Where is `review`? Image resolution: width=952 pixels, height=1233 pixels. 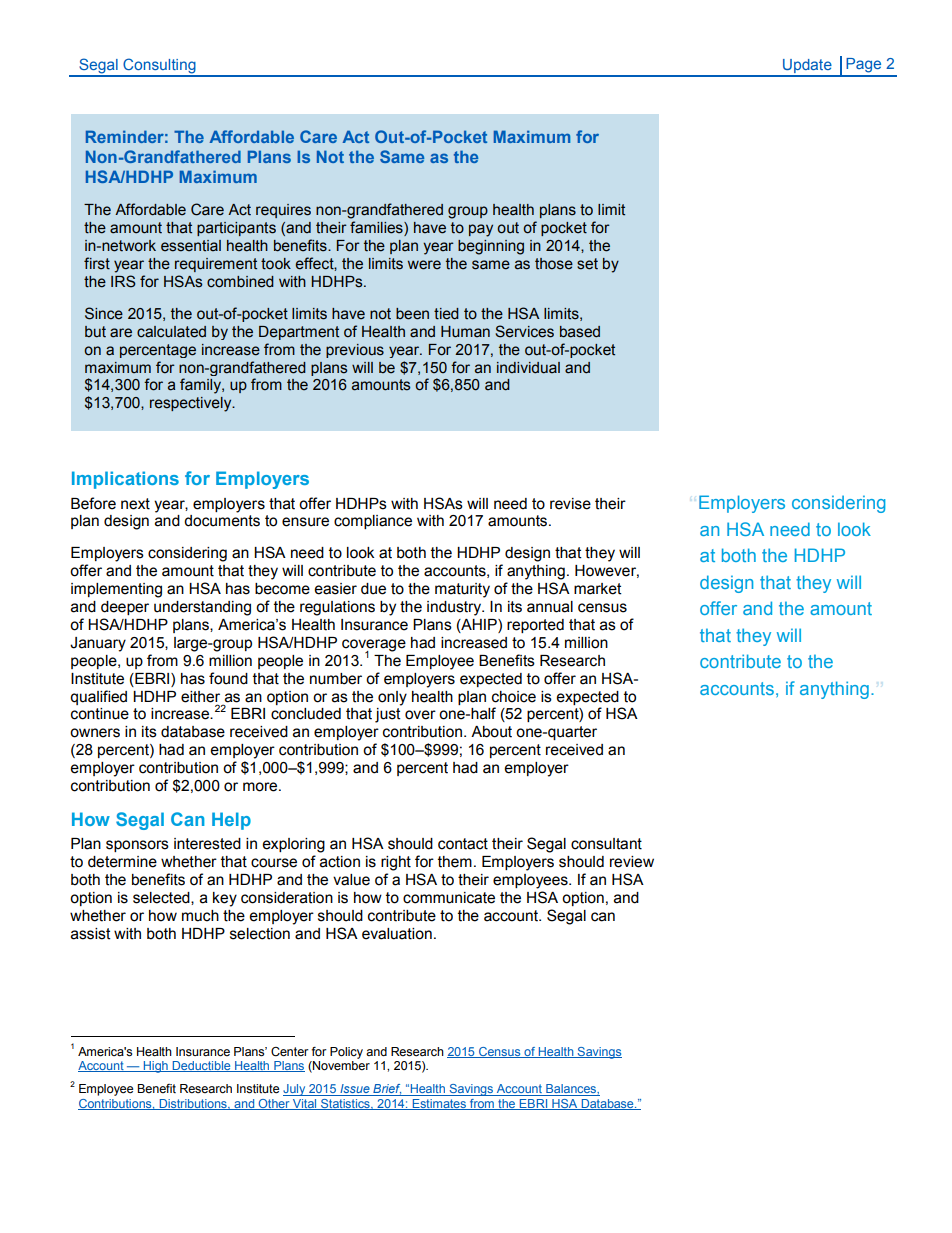
review is located at coordinates (632, 862).
